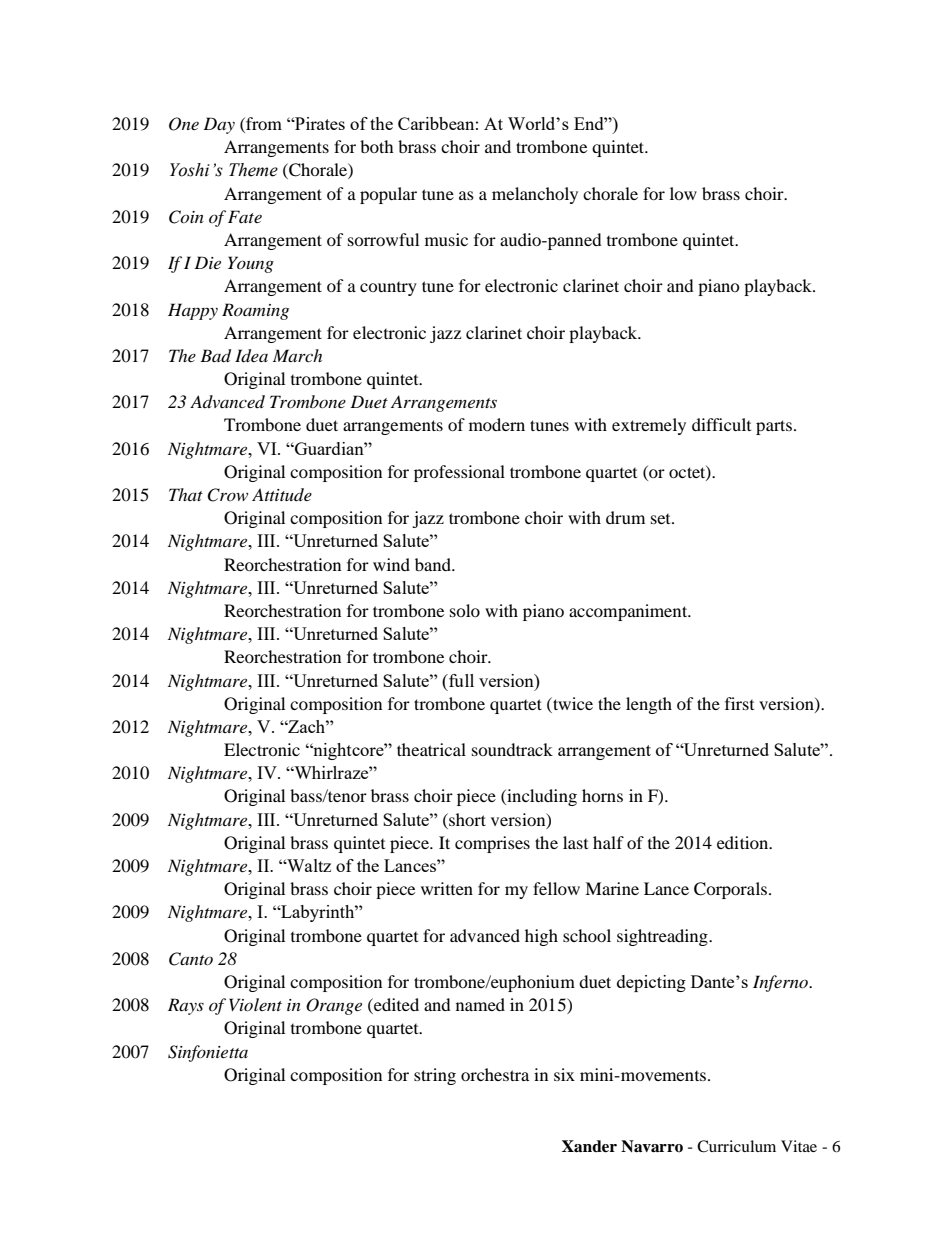  I want to click on string, so click(435, 1076).
